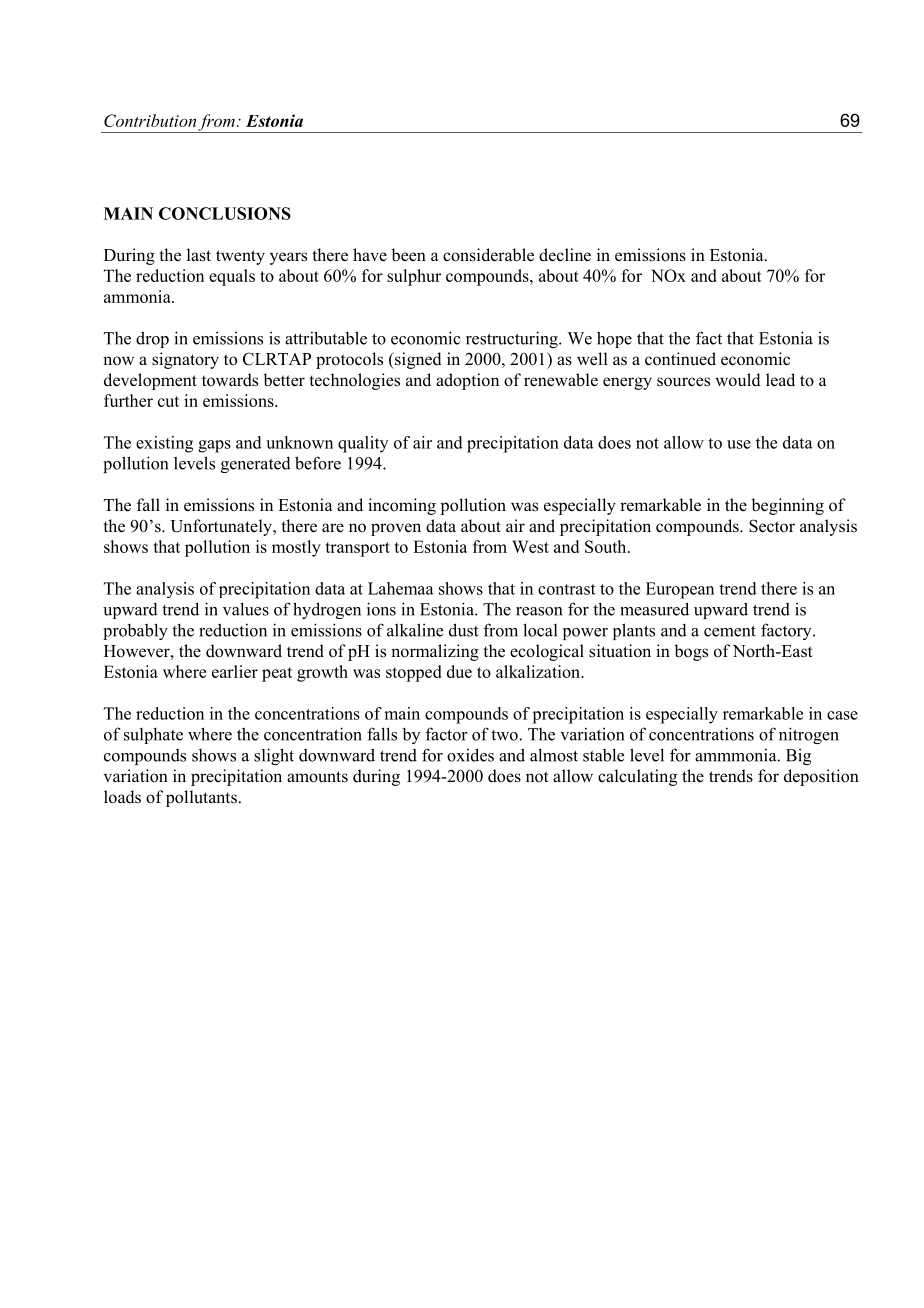 This document has height=1308, width=924. I want to click on values, so click(246, 609).
